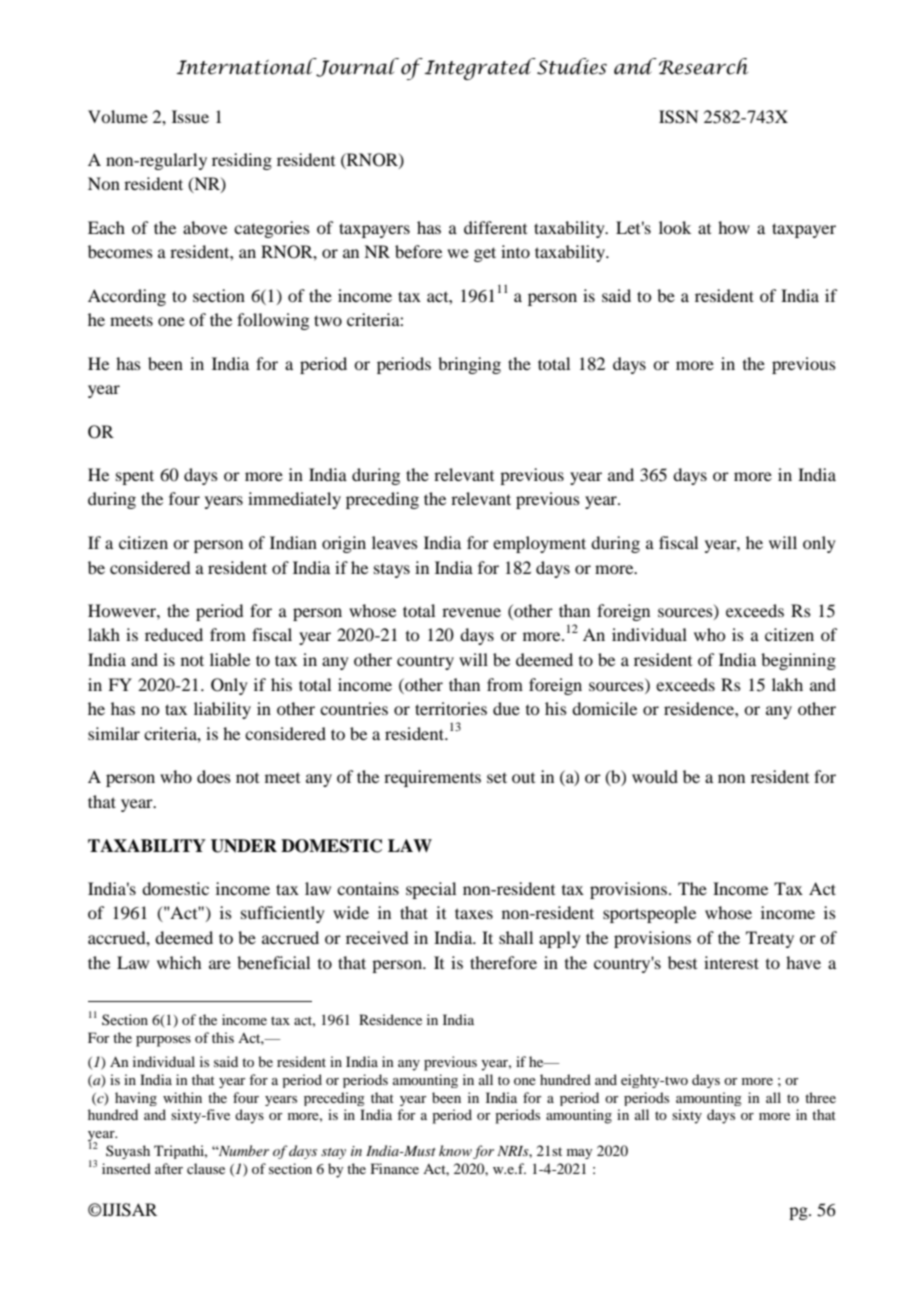 Image resolution: width=924 pixels, height=1308 pixels. What do you see at coordinates (703, 66) in the document?
I see `Research` at bounding box center [703, 66].
